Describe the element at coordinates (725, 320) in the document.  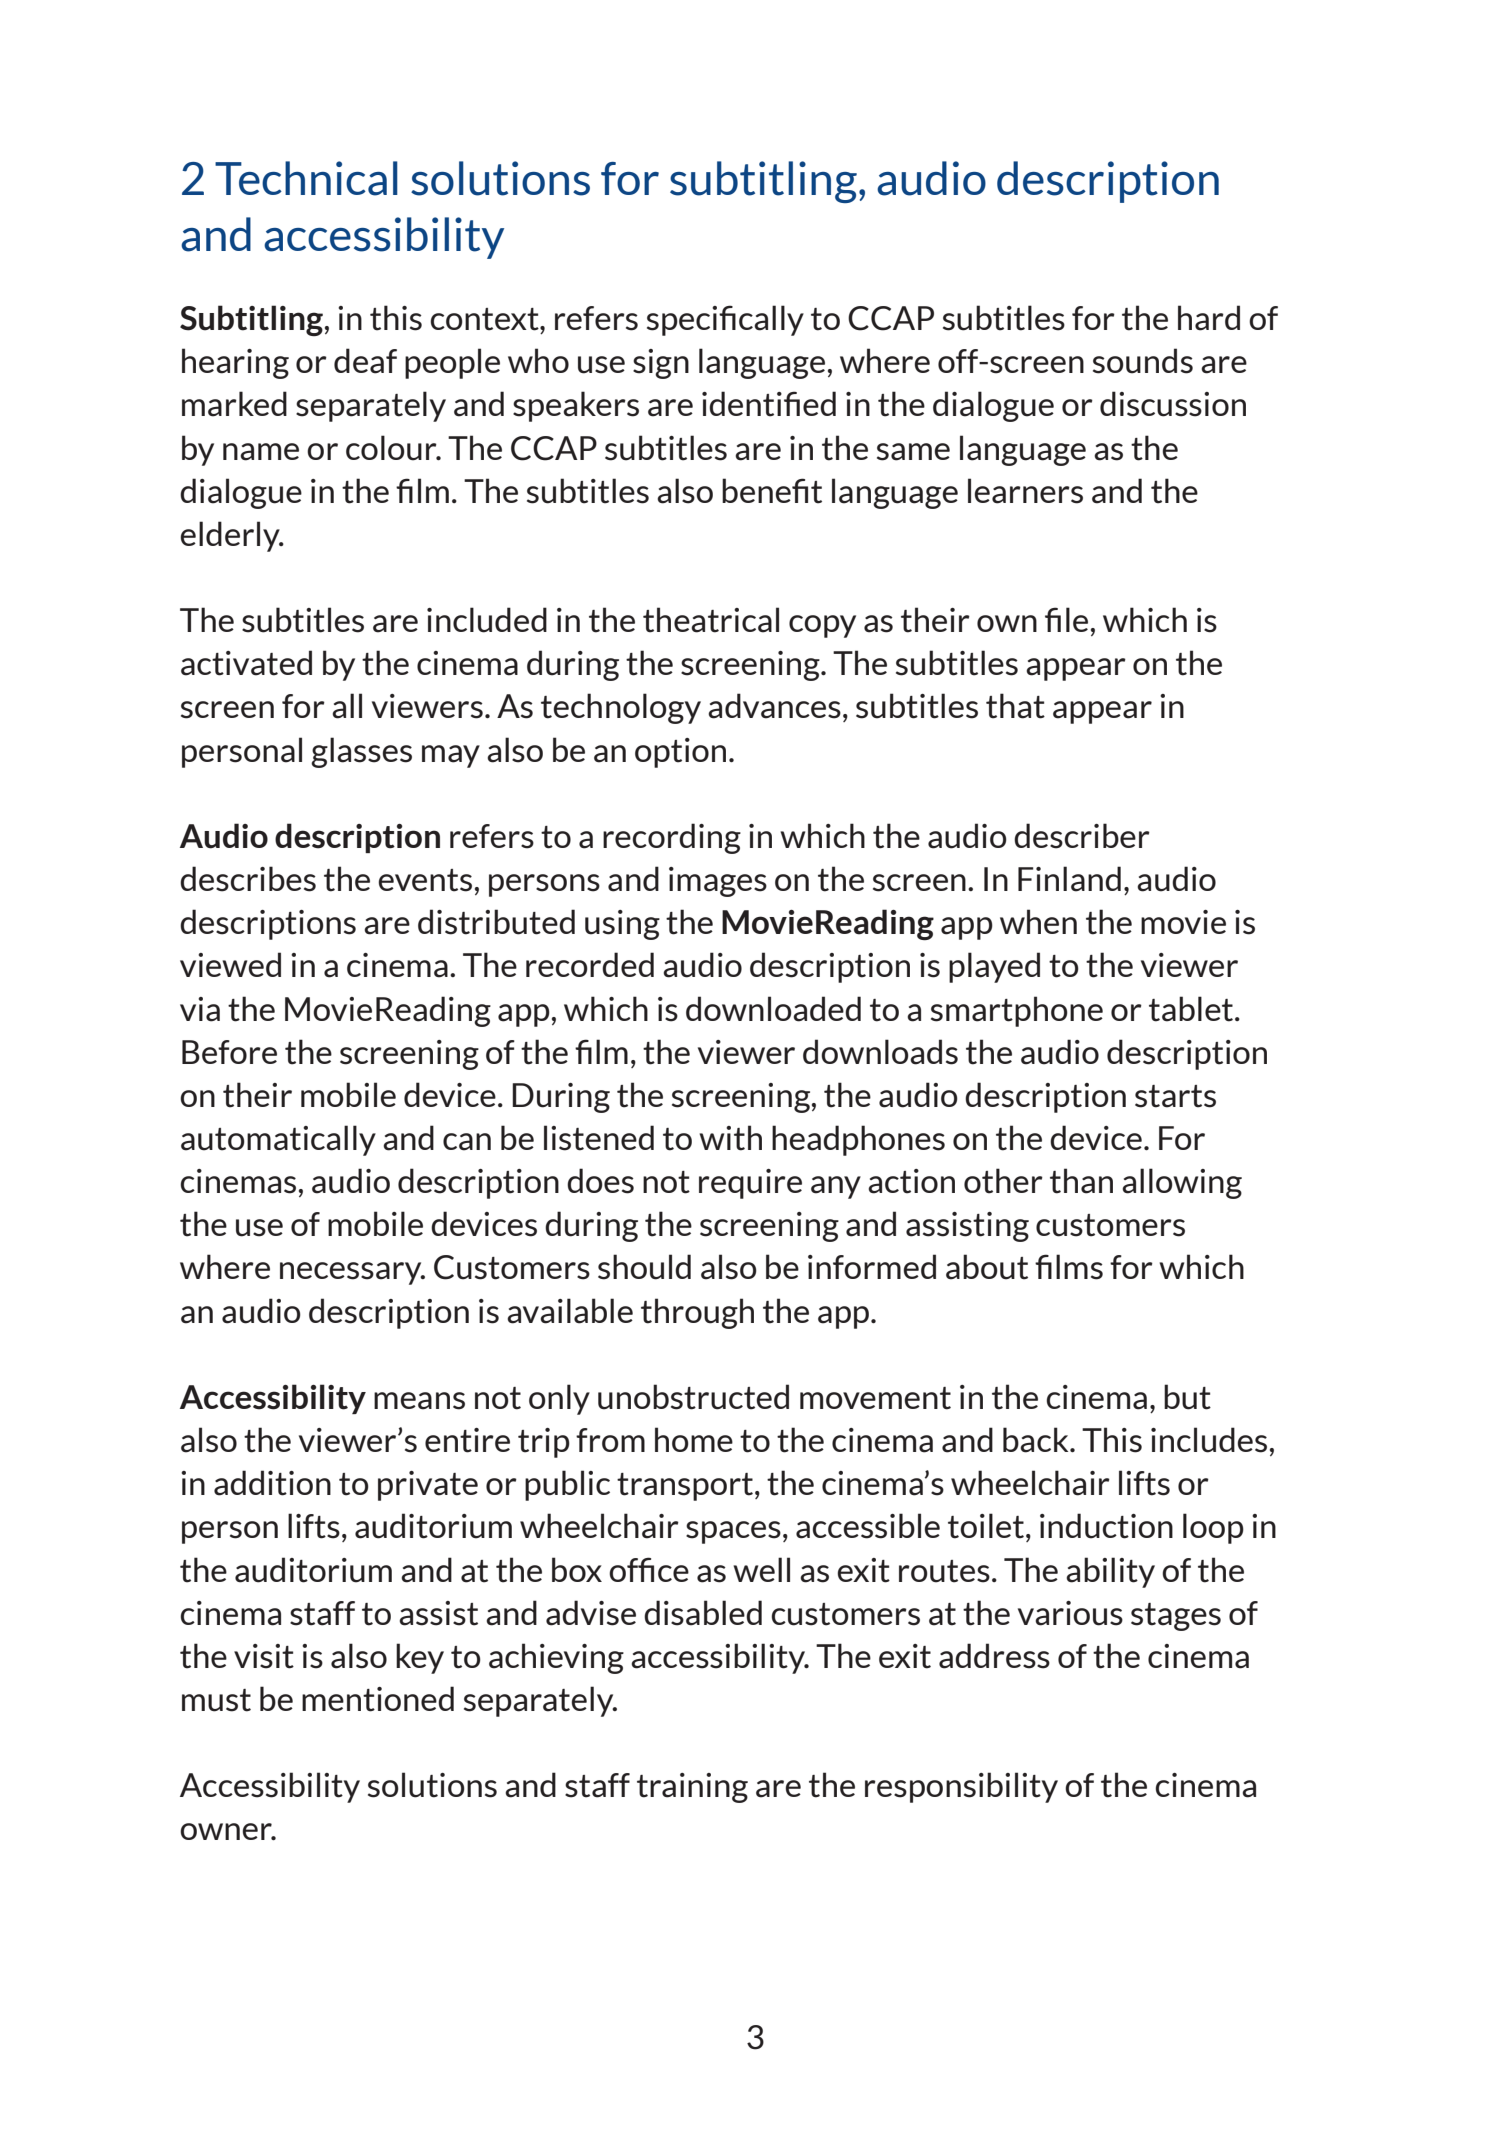
I see `specifically` at that location.
